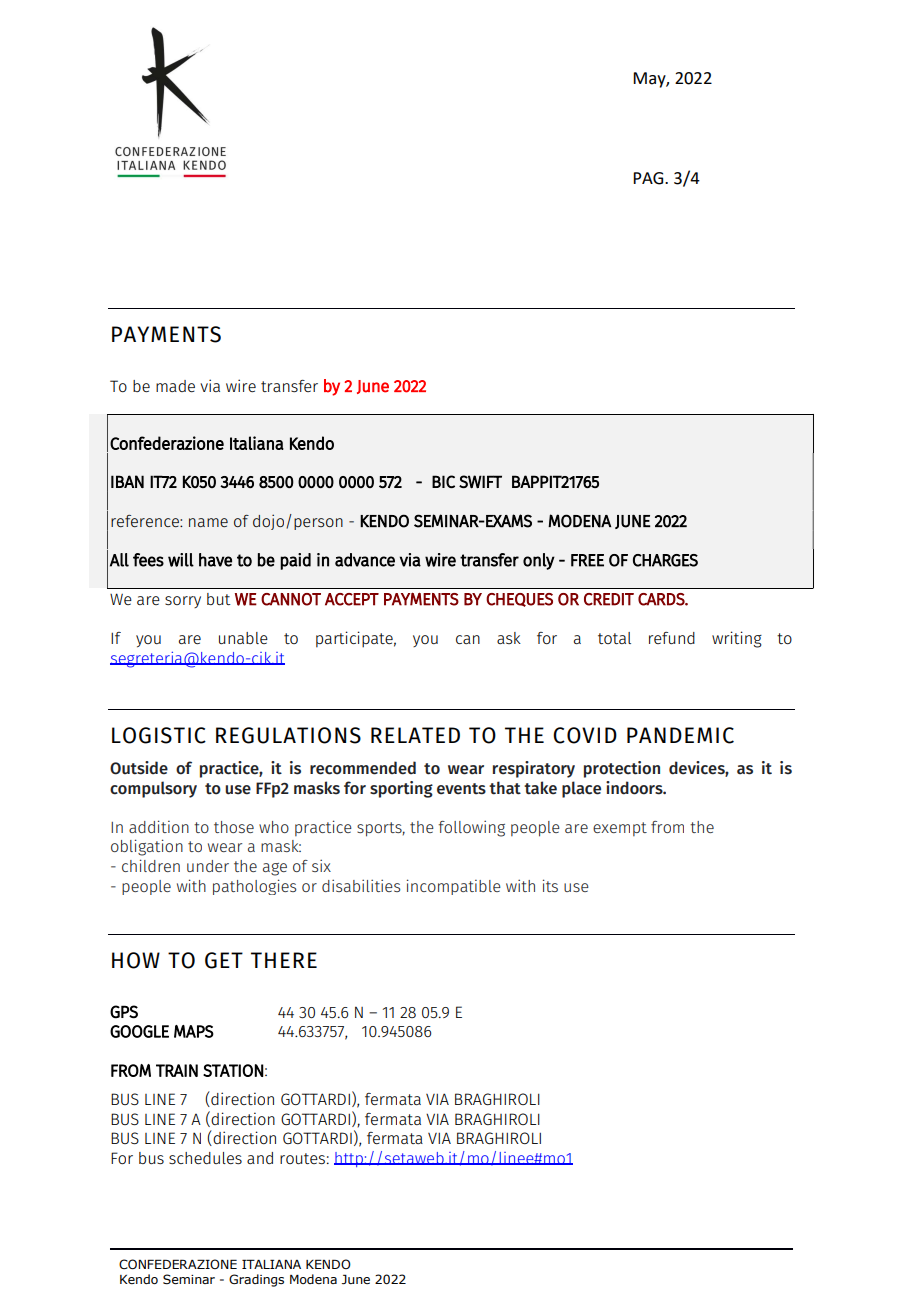 The width and height of the image is (924, 1308). Describe the element at coordinates (127, 481) in the image. I see `IBAN` at that location.
